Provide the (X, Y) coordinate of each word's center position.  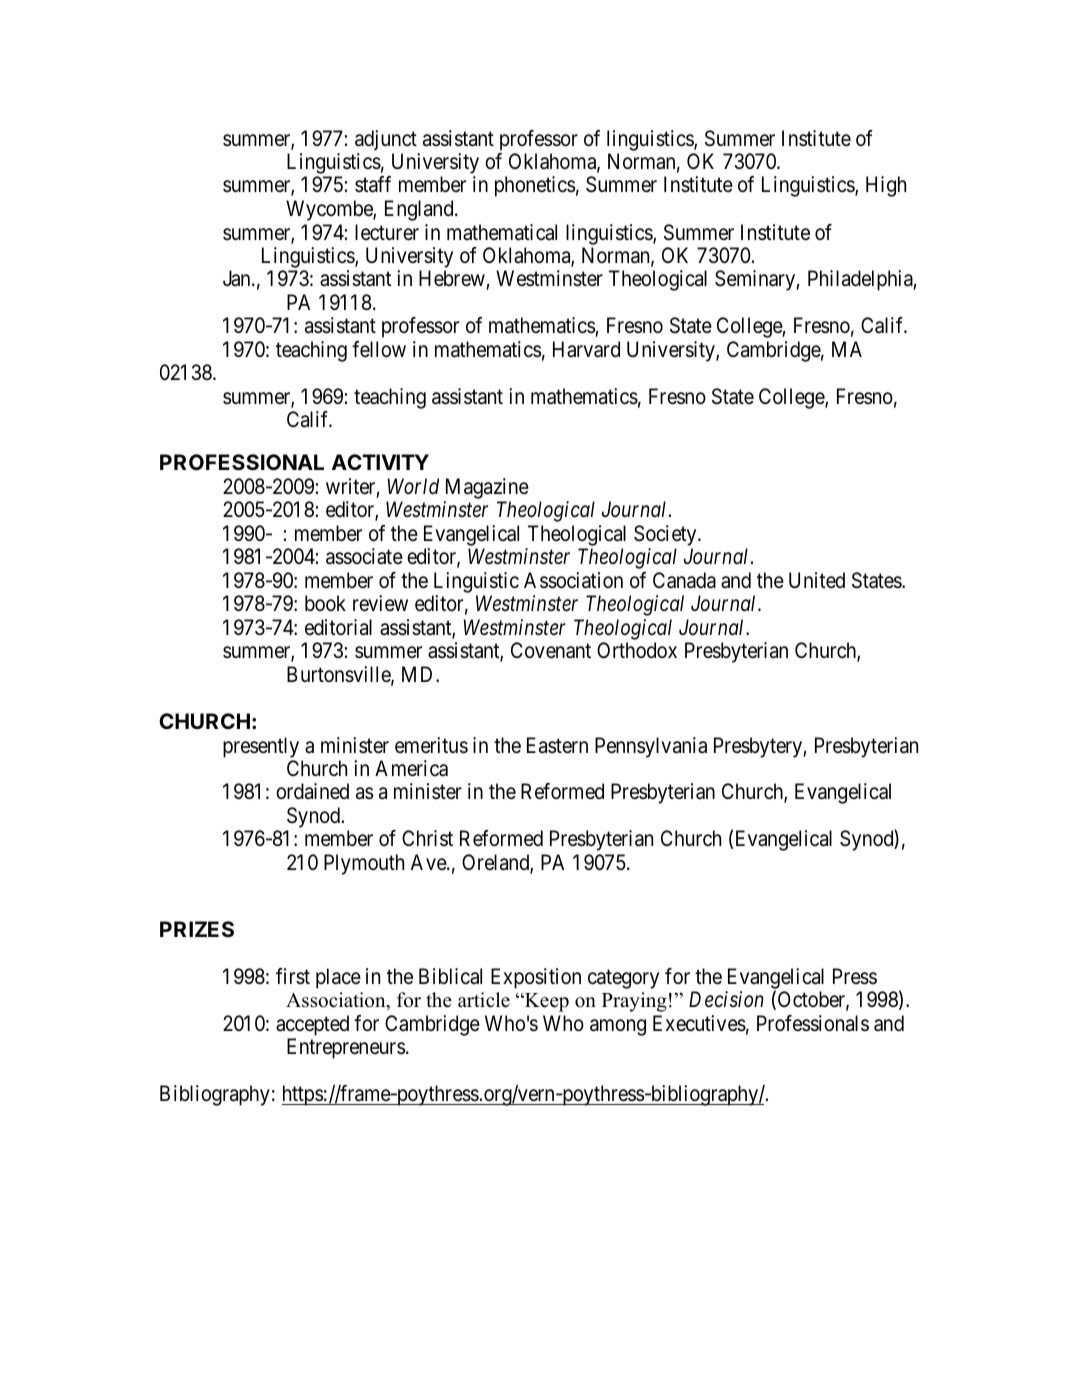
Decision (726, 999)
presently (261, 747)
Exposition (536, 978)
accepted (312, 1025)
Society (666, 535)
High (886, 186)
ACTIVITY (380, 462)
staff (373, 184)
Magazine (487, 488)
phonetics (535, 186)
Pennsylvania (651, 747)
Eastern (557, 745)
